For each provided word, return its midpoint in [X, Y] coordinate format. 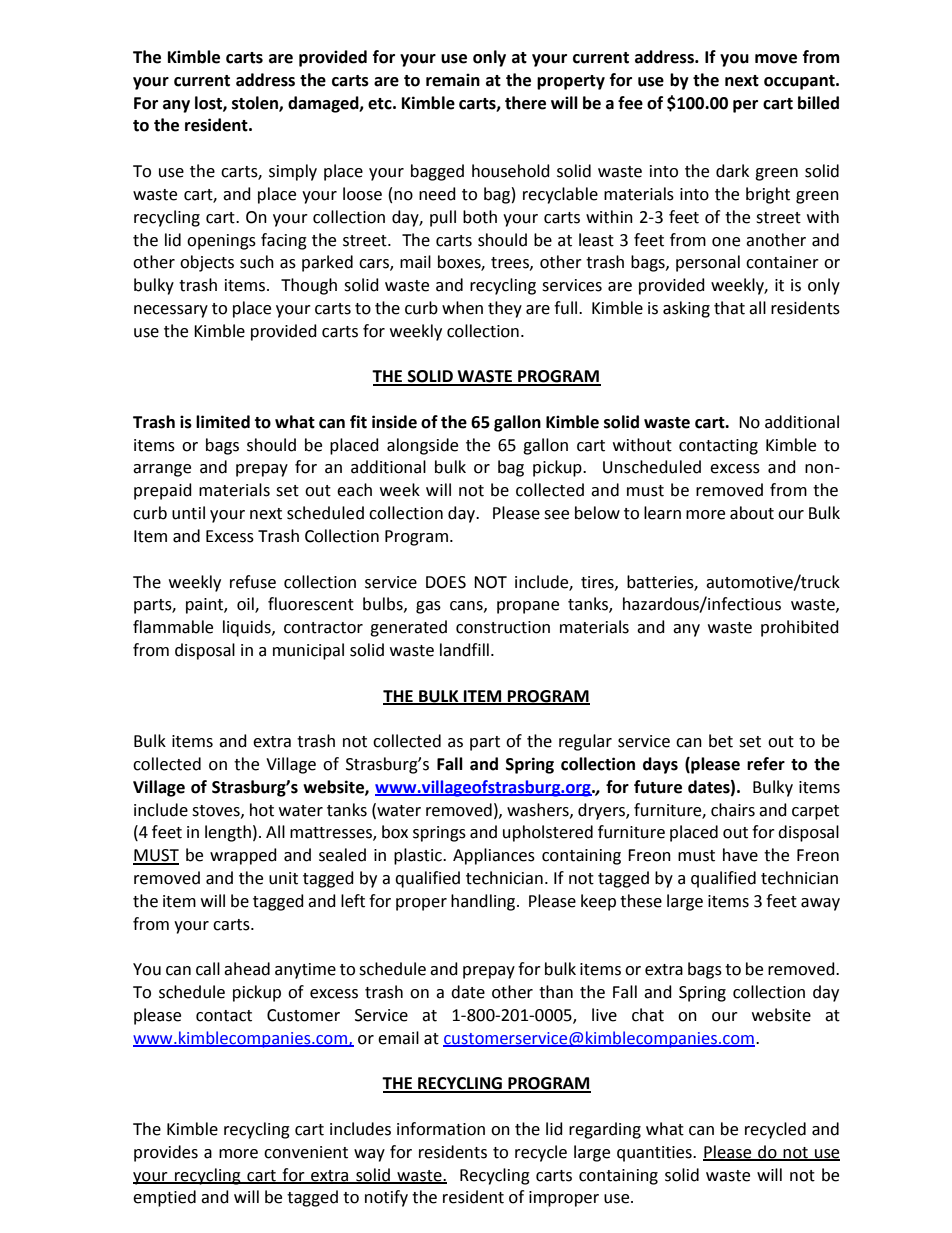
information [441, 1129]
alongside [422, 446]
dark [732, 171]
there [525, 103]
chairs [733, 810]
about [752, 513]
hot [262, 810]
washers [539, 810]
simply [293, 172]
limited [223, 422]
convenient [306, 1152]
